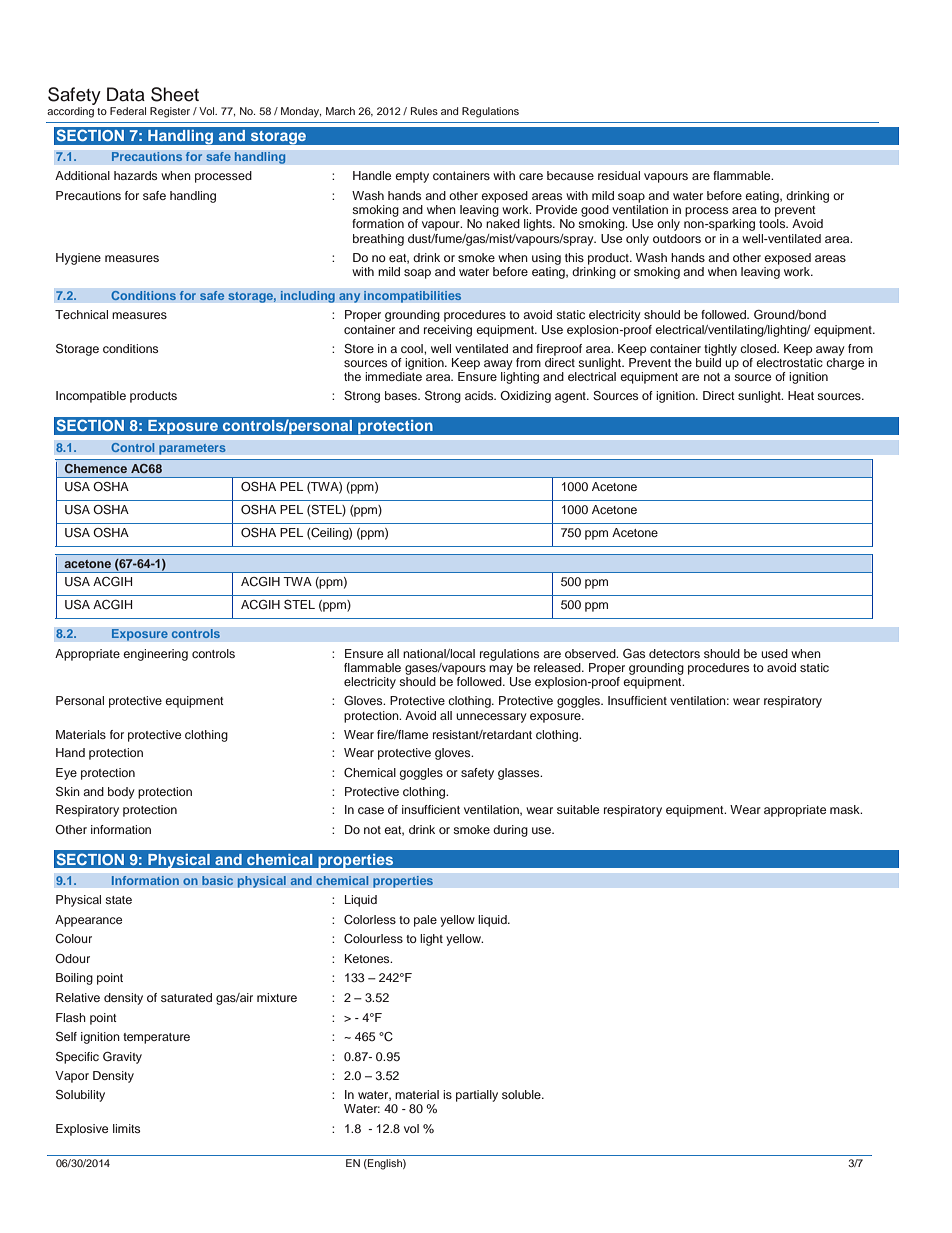 The width and height of the screenshot is (952, 1233). Describe the element at coordinates (126, 1128) in the screenshot. I see `limits` at that location.
